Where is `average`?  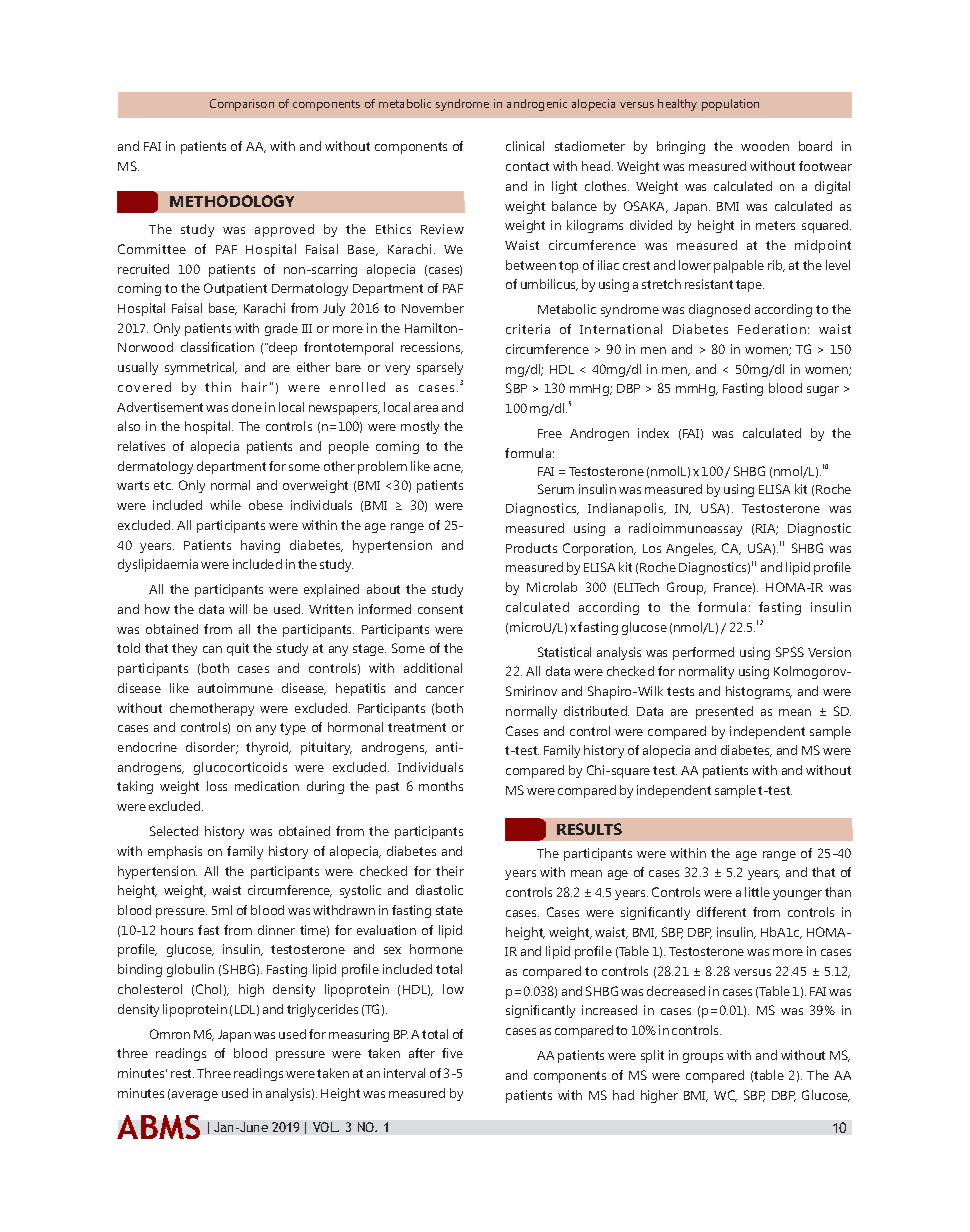
average is located at coordinates (195, 1096).
